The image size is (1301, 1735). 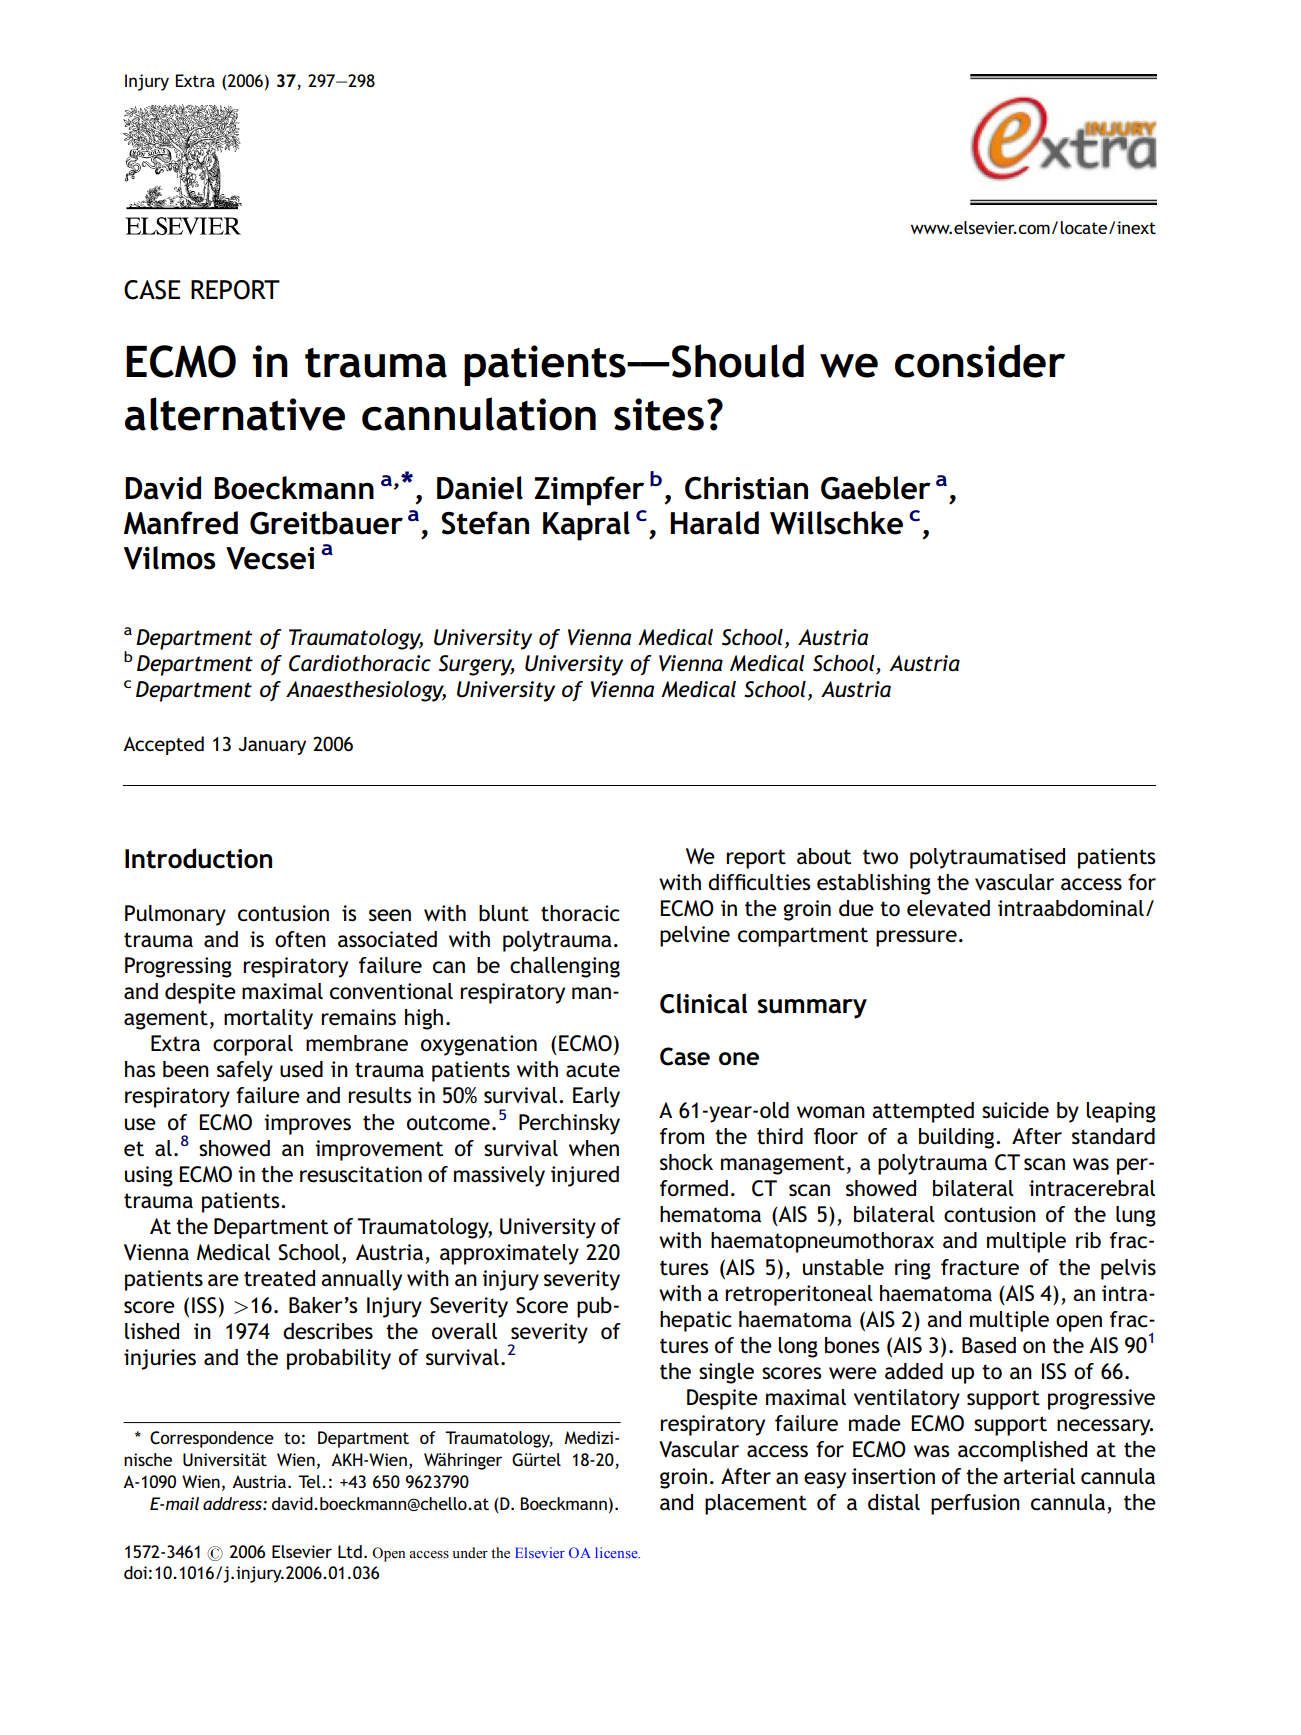 What do you see at coordinates (659, 414) in the image?
I see `sites` at bounding box center [659, 414].
